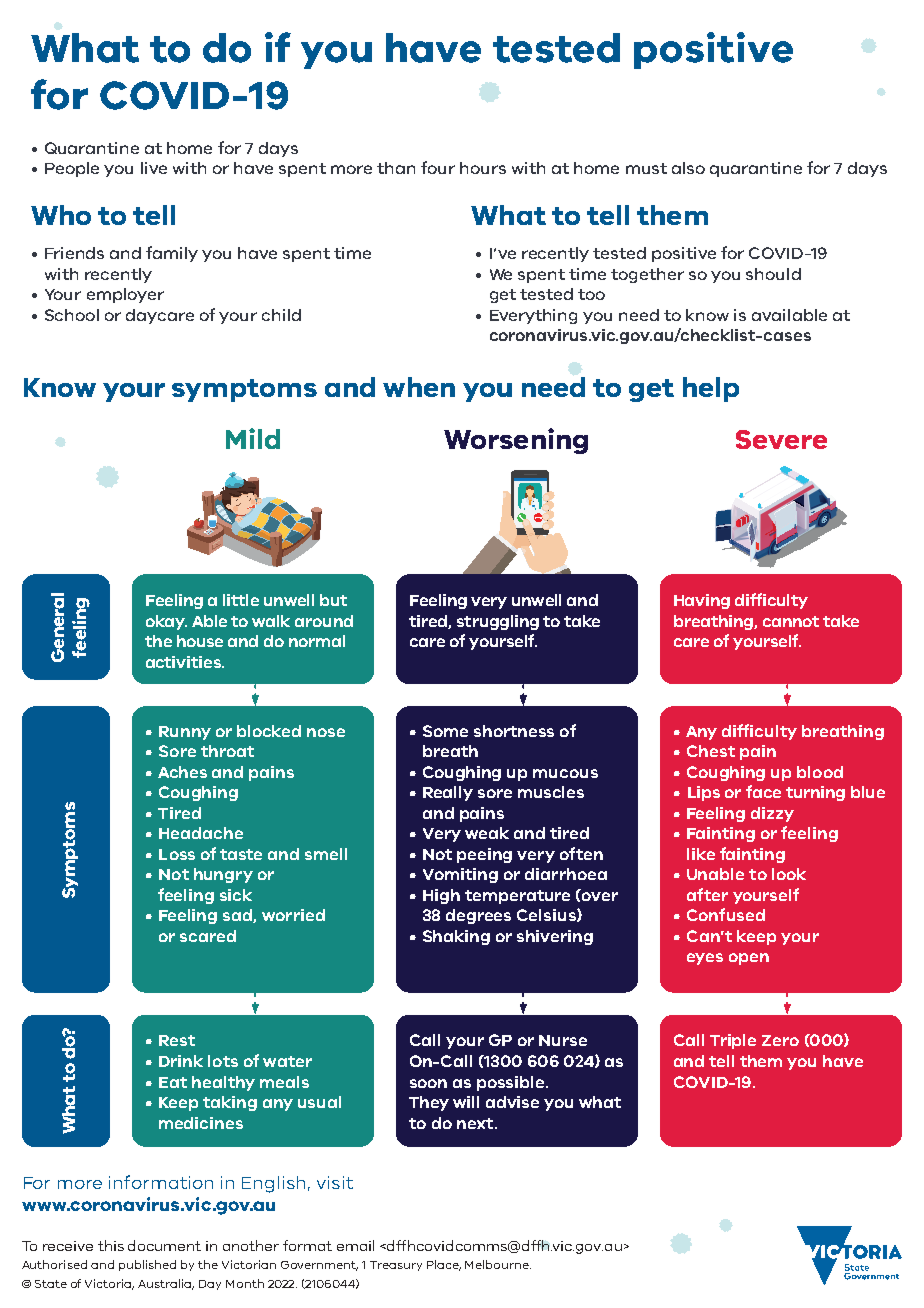 The image size is (924, 1308). I want to click on live, so click(154, 168).
